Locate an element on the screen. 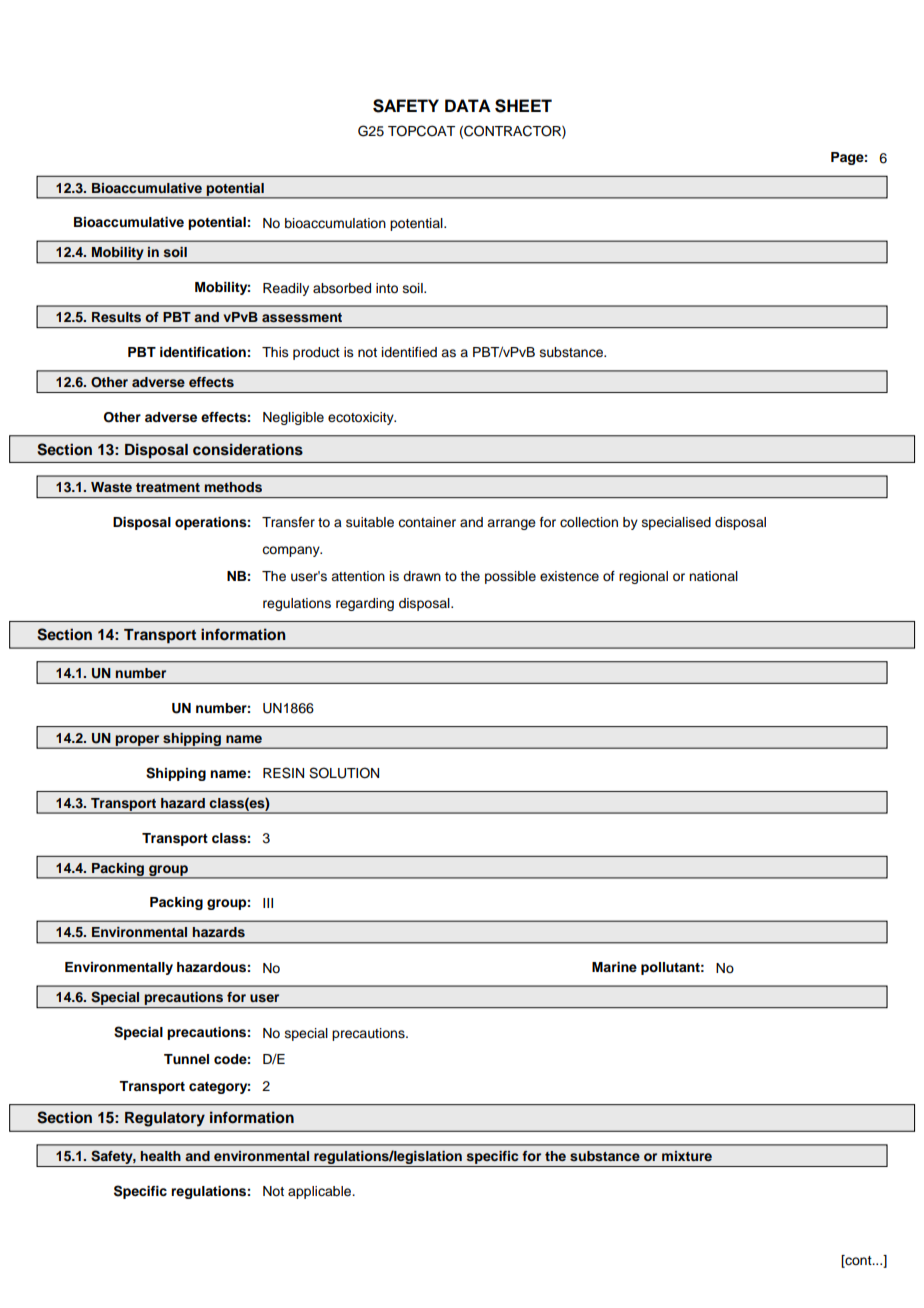  TOPCOAT is located at coordinates (421, 131).
